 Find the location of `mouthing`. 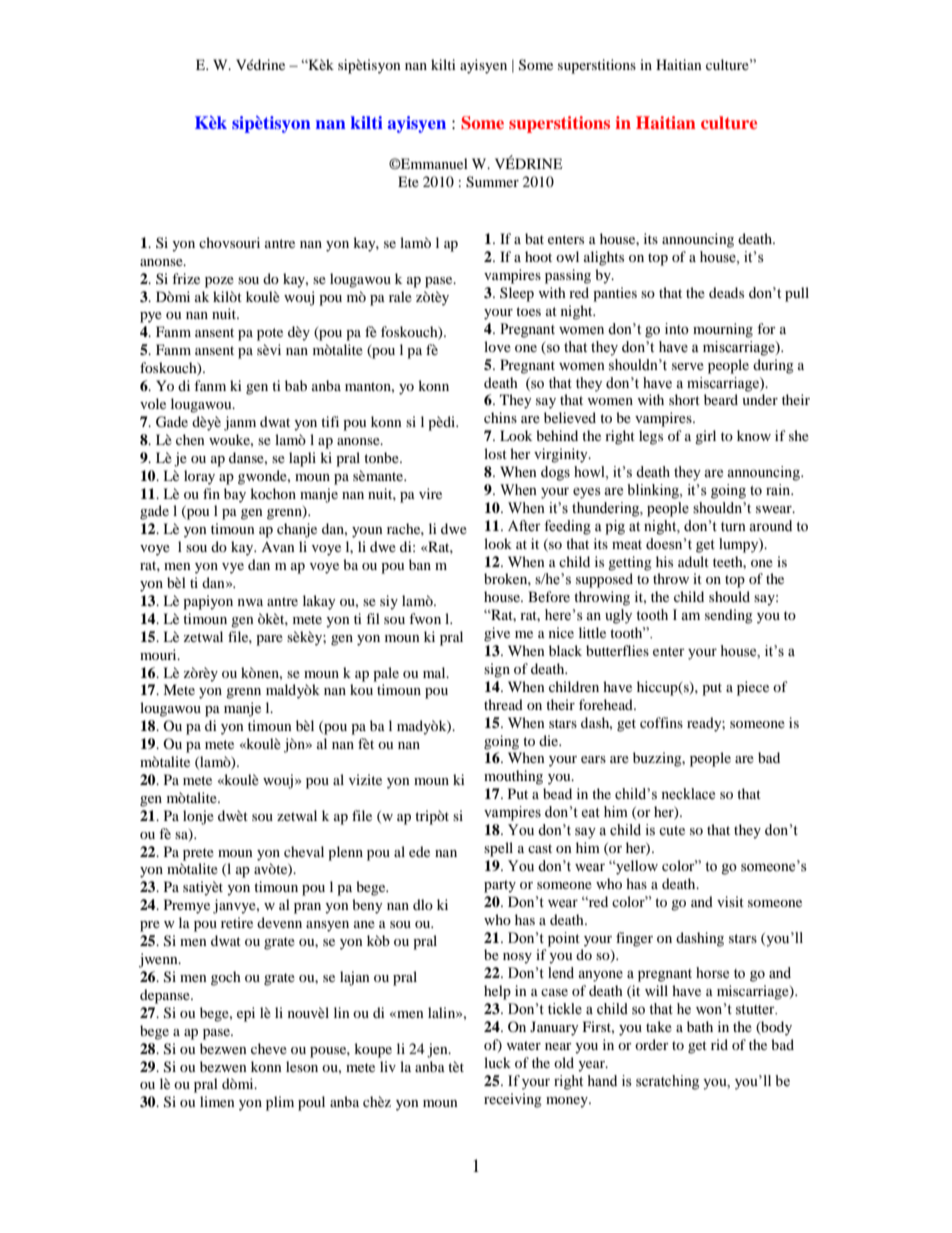

mouthing is located at coordinates (513, 777).
